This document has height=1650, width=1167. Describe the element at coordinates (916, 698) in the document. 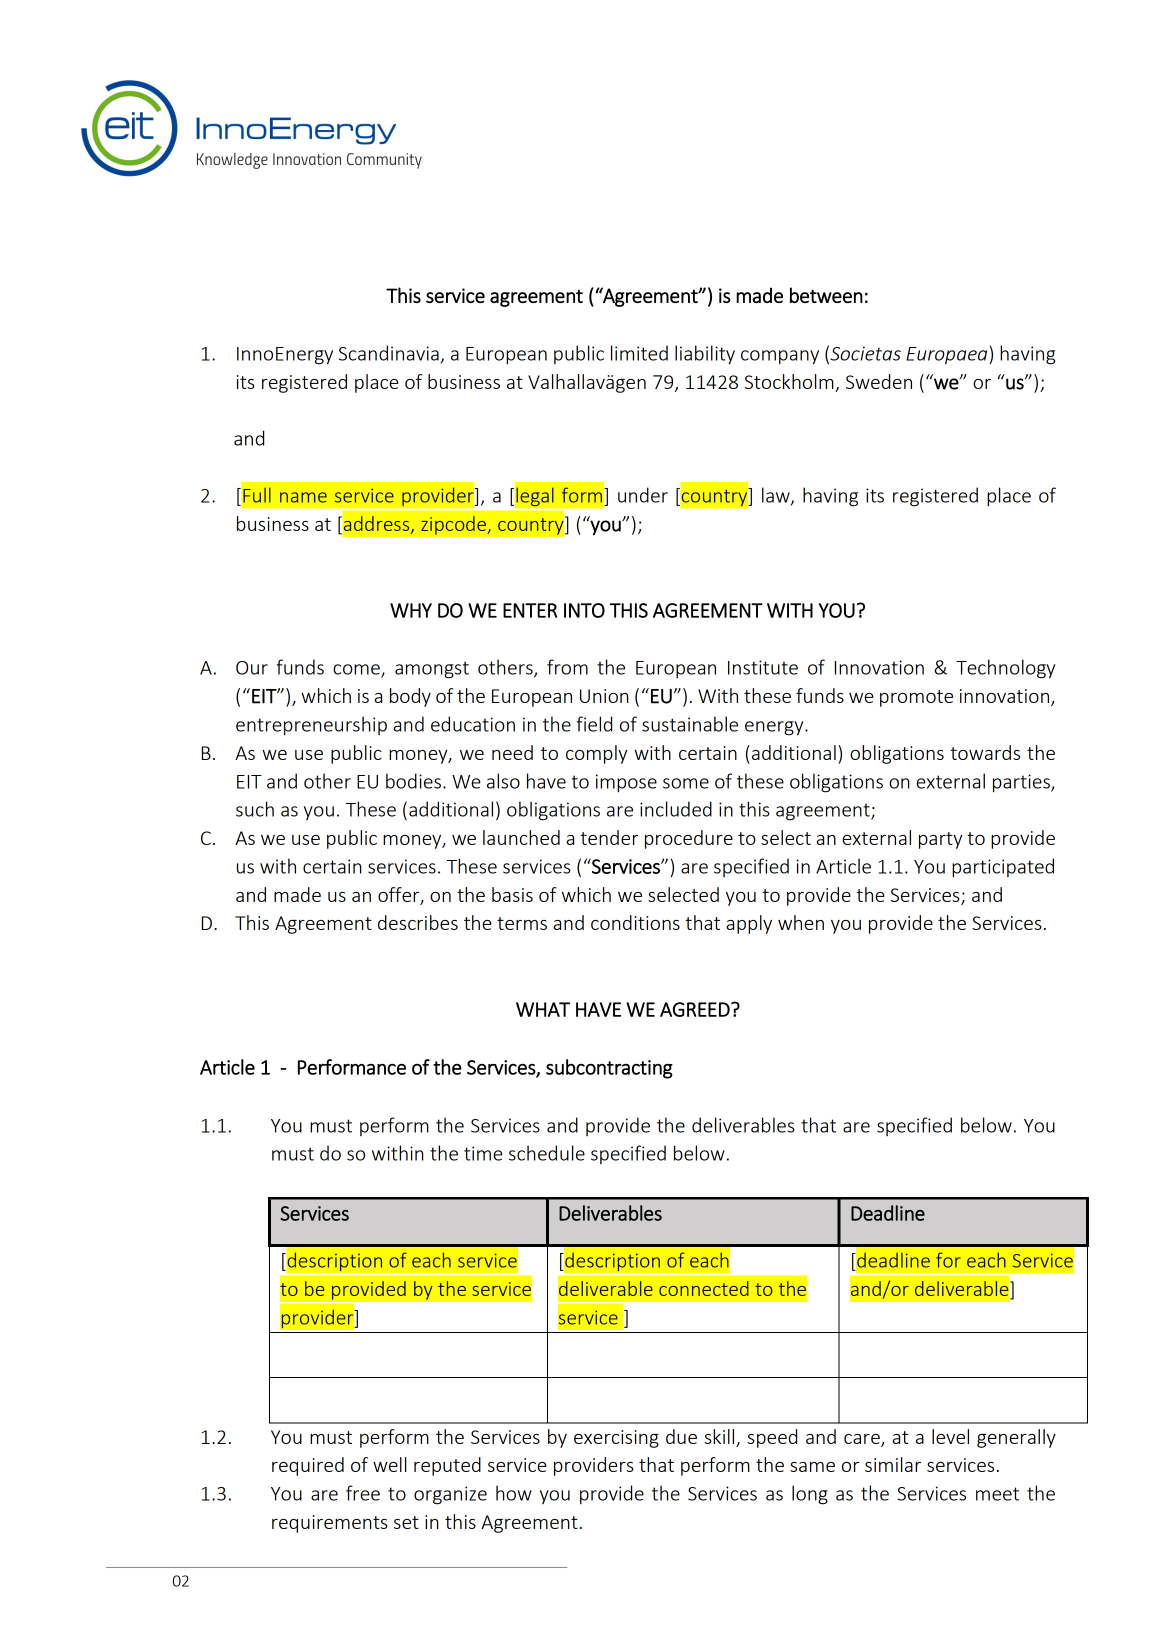

I see `promote` at that location.
